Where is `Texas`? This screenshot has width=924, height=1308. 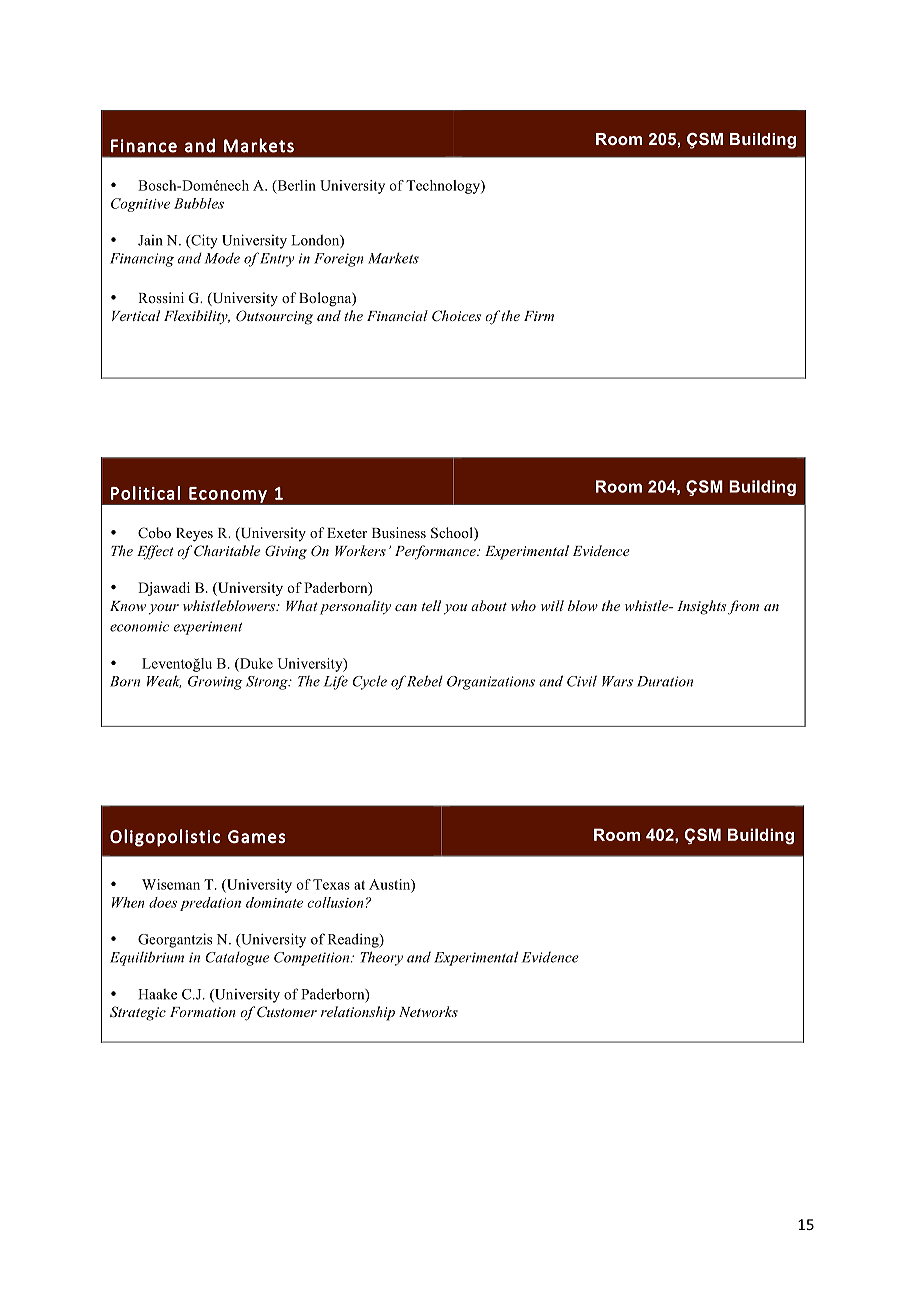 Texas is located at coordinates (331, 884).
